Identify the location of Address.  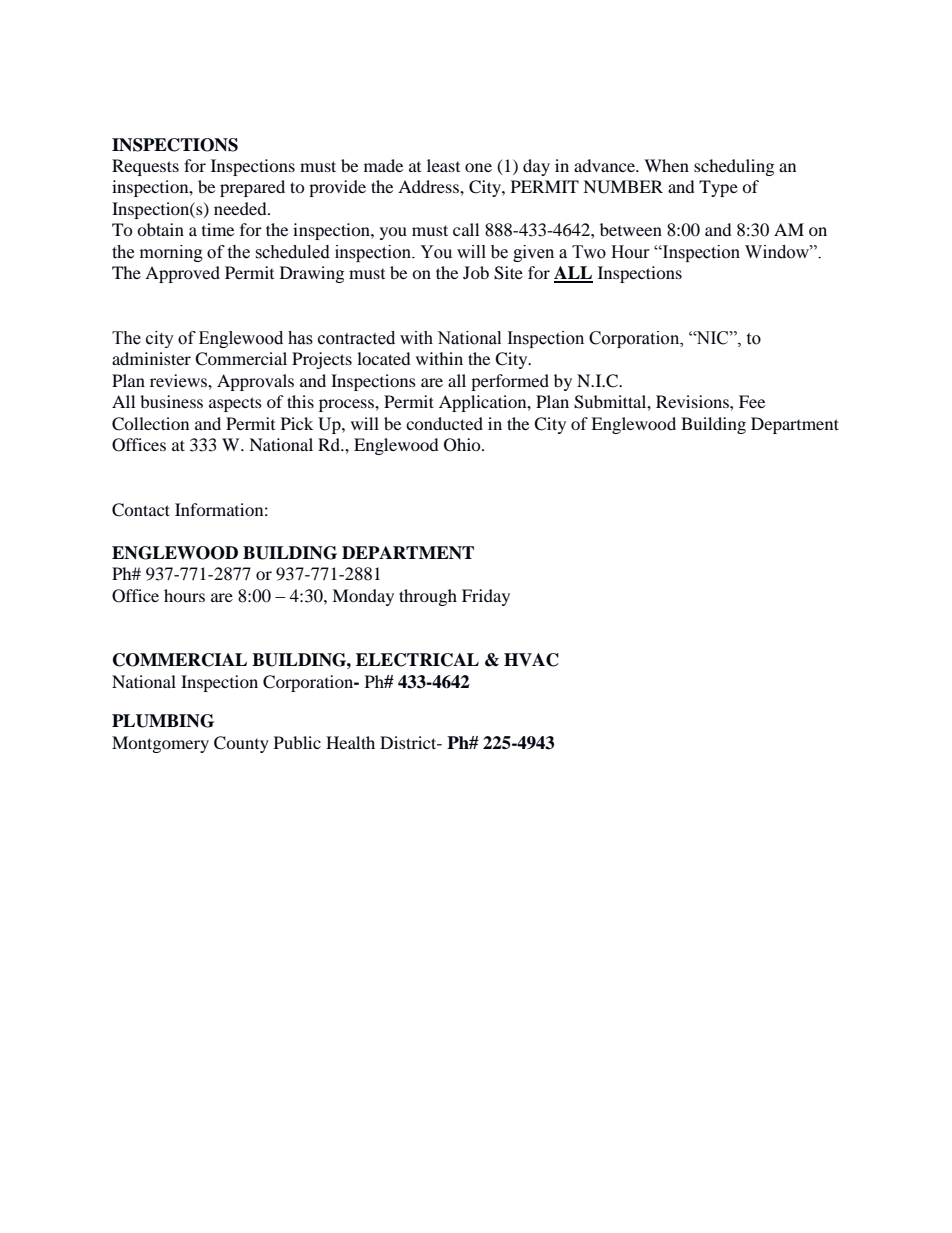
(429, 186).
